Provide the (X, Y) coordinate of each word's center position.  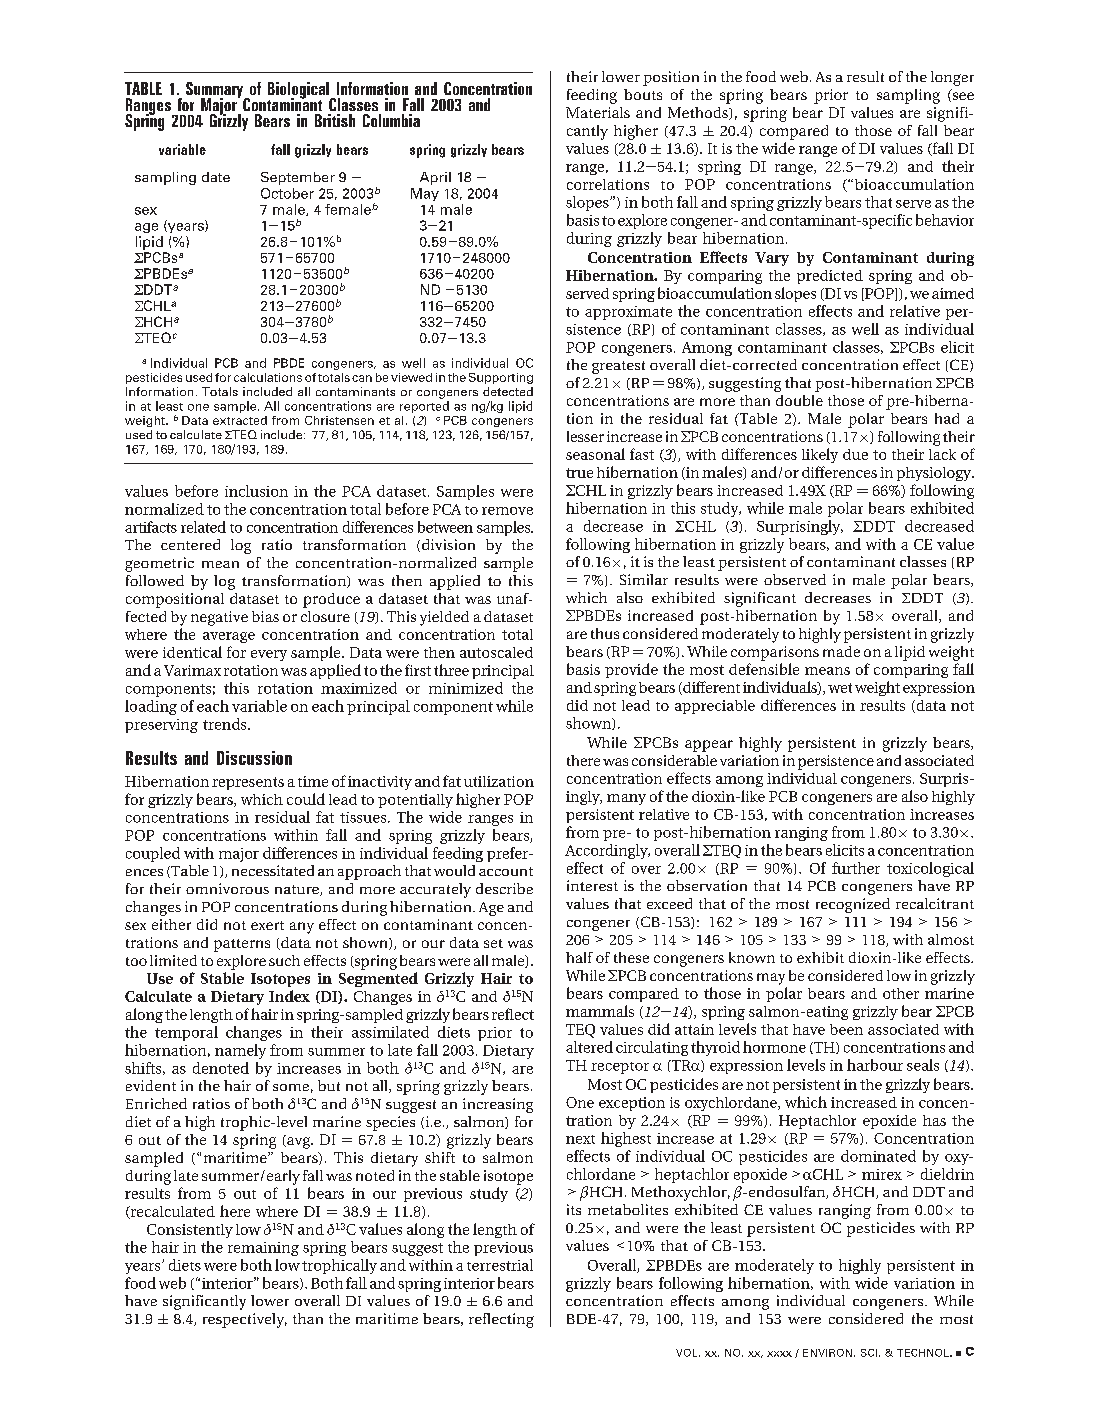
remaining (263, 1249)
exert (267, 925)
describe (504, 888)
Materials (598, 112)
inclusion (256, 491)
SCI (869, 1353)
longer (952, 78)
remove (507, 511)
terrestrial (500, 1265)
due (855, 454)
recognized (853, 905)
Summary (215, 91)
